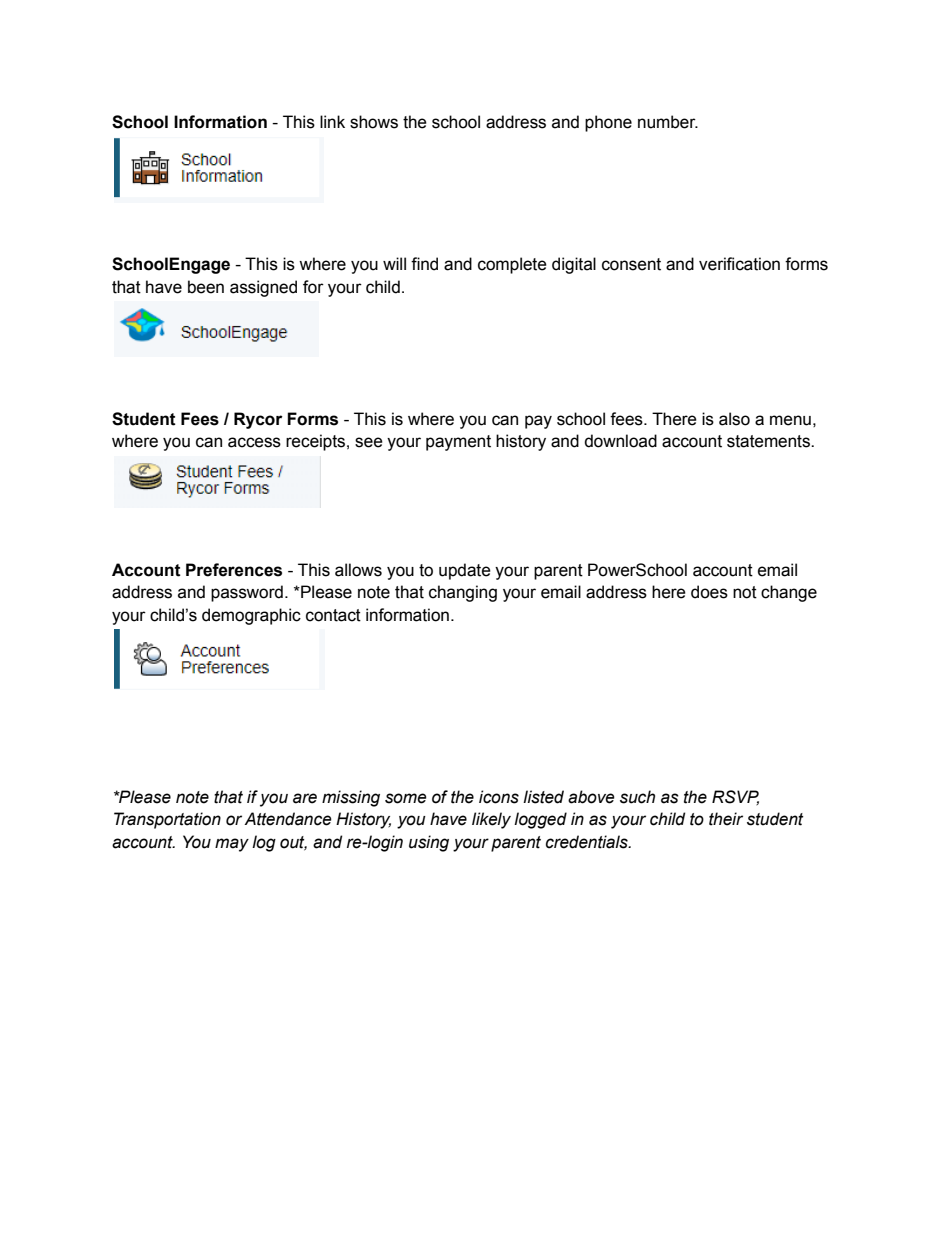 The width and height of the screenshot is (952, 1233). I want to click on access, so click(254, 442).
